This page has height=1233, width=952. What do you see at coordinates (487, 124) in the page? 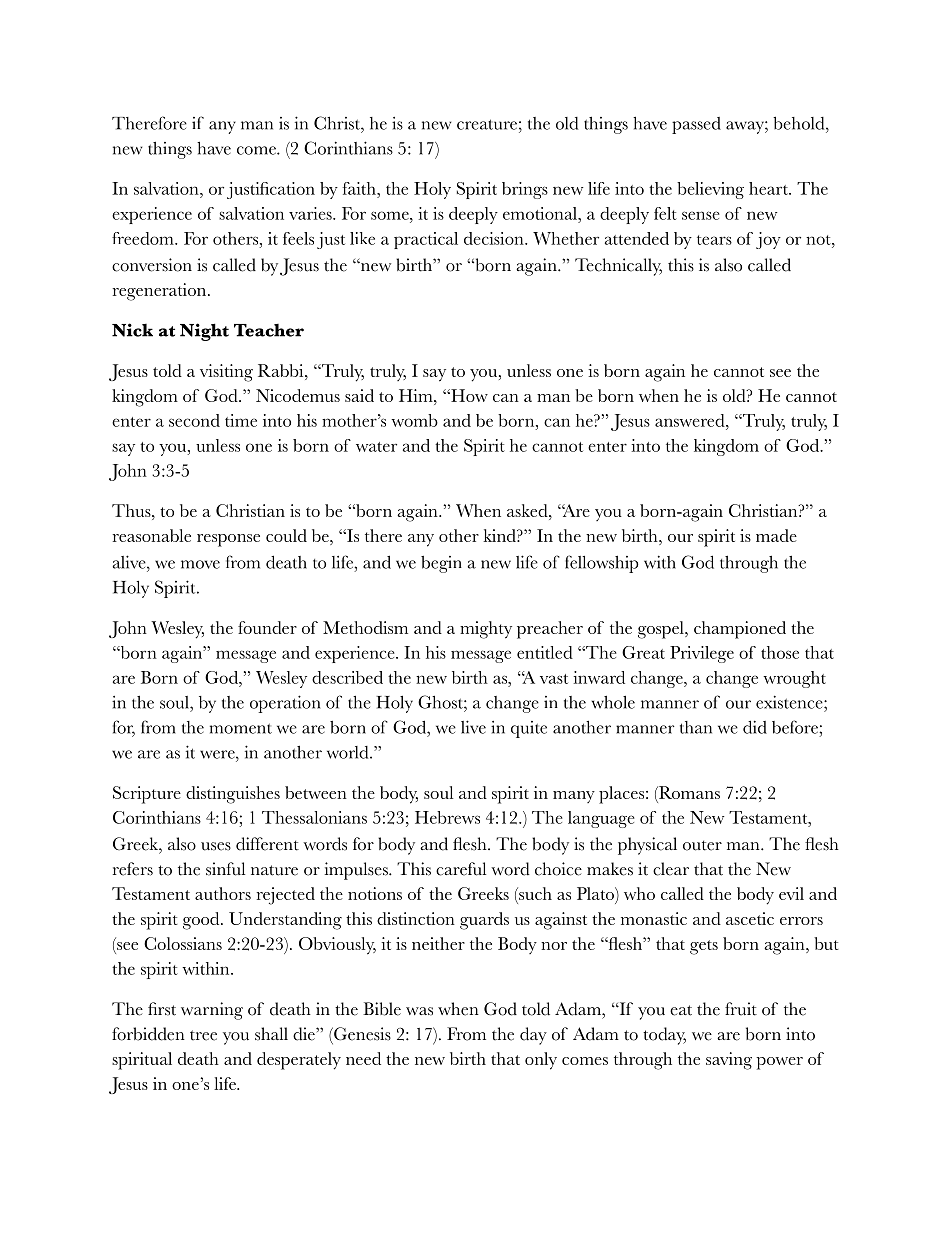
I see `creature` at bounding box center [487, 124].
